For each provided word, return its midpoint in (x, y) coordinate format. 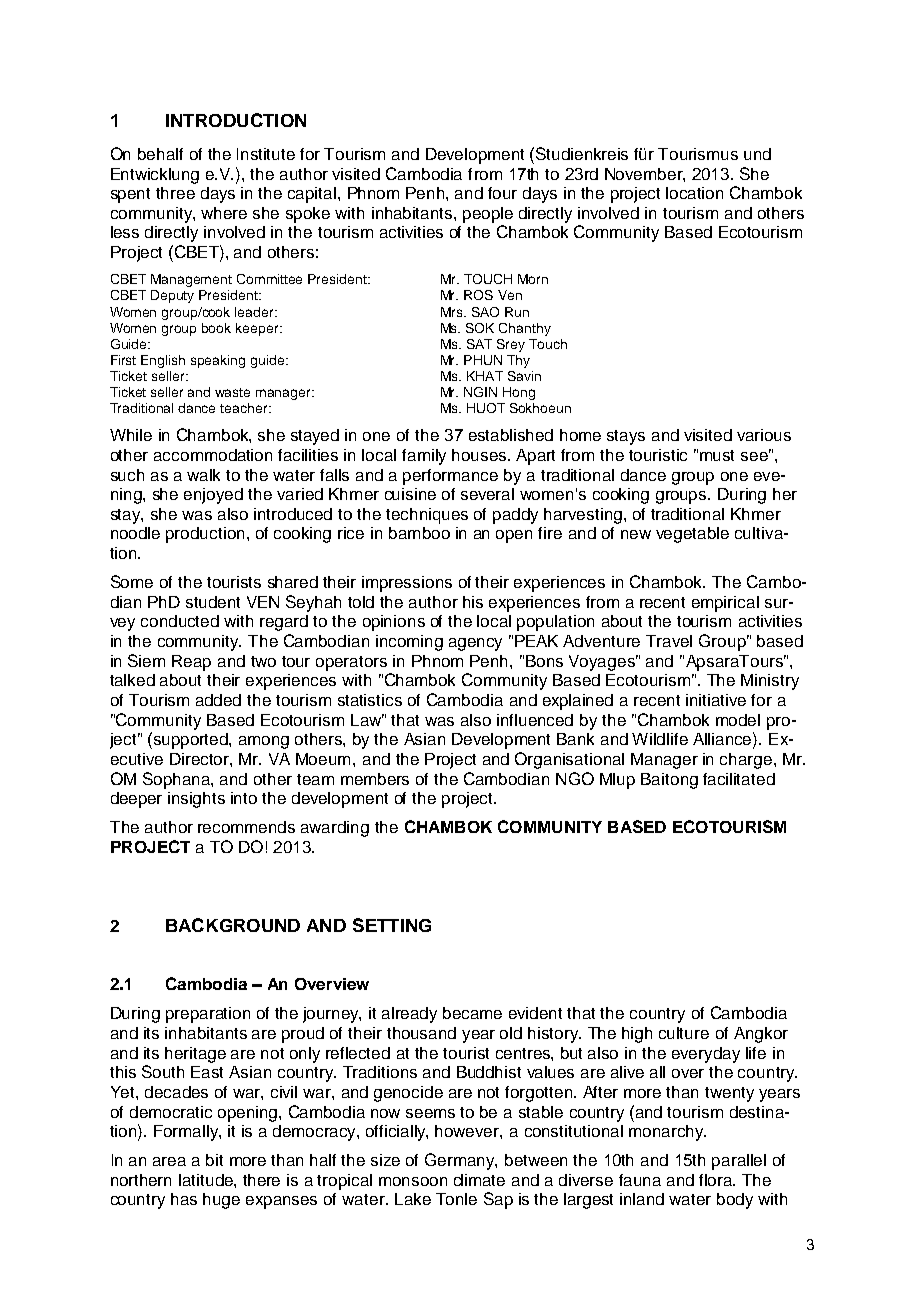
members (375, 779)
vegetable (692, 535)
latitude (207, 1180)
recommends (246, 827)
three (175, 193)
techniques (427, 516)
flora (717, 1180)
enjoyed (213, 496)
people (488, 215)
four (502, 193)
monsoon (413, 1181)
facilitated (739, 779)
